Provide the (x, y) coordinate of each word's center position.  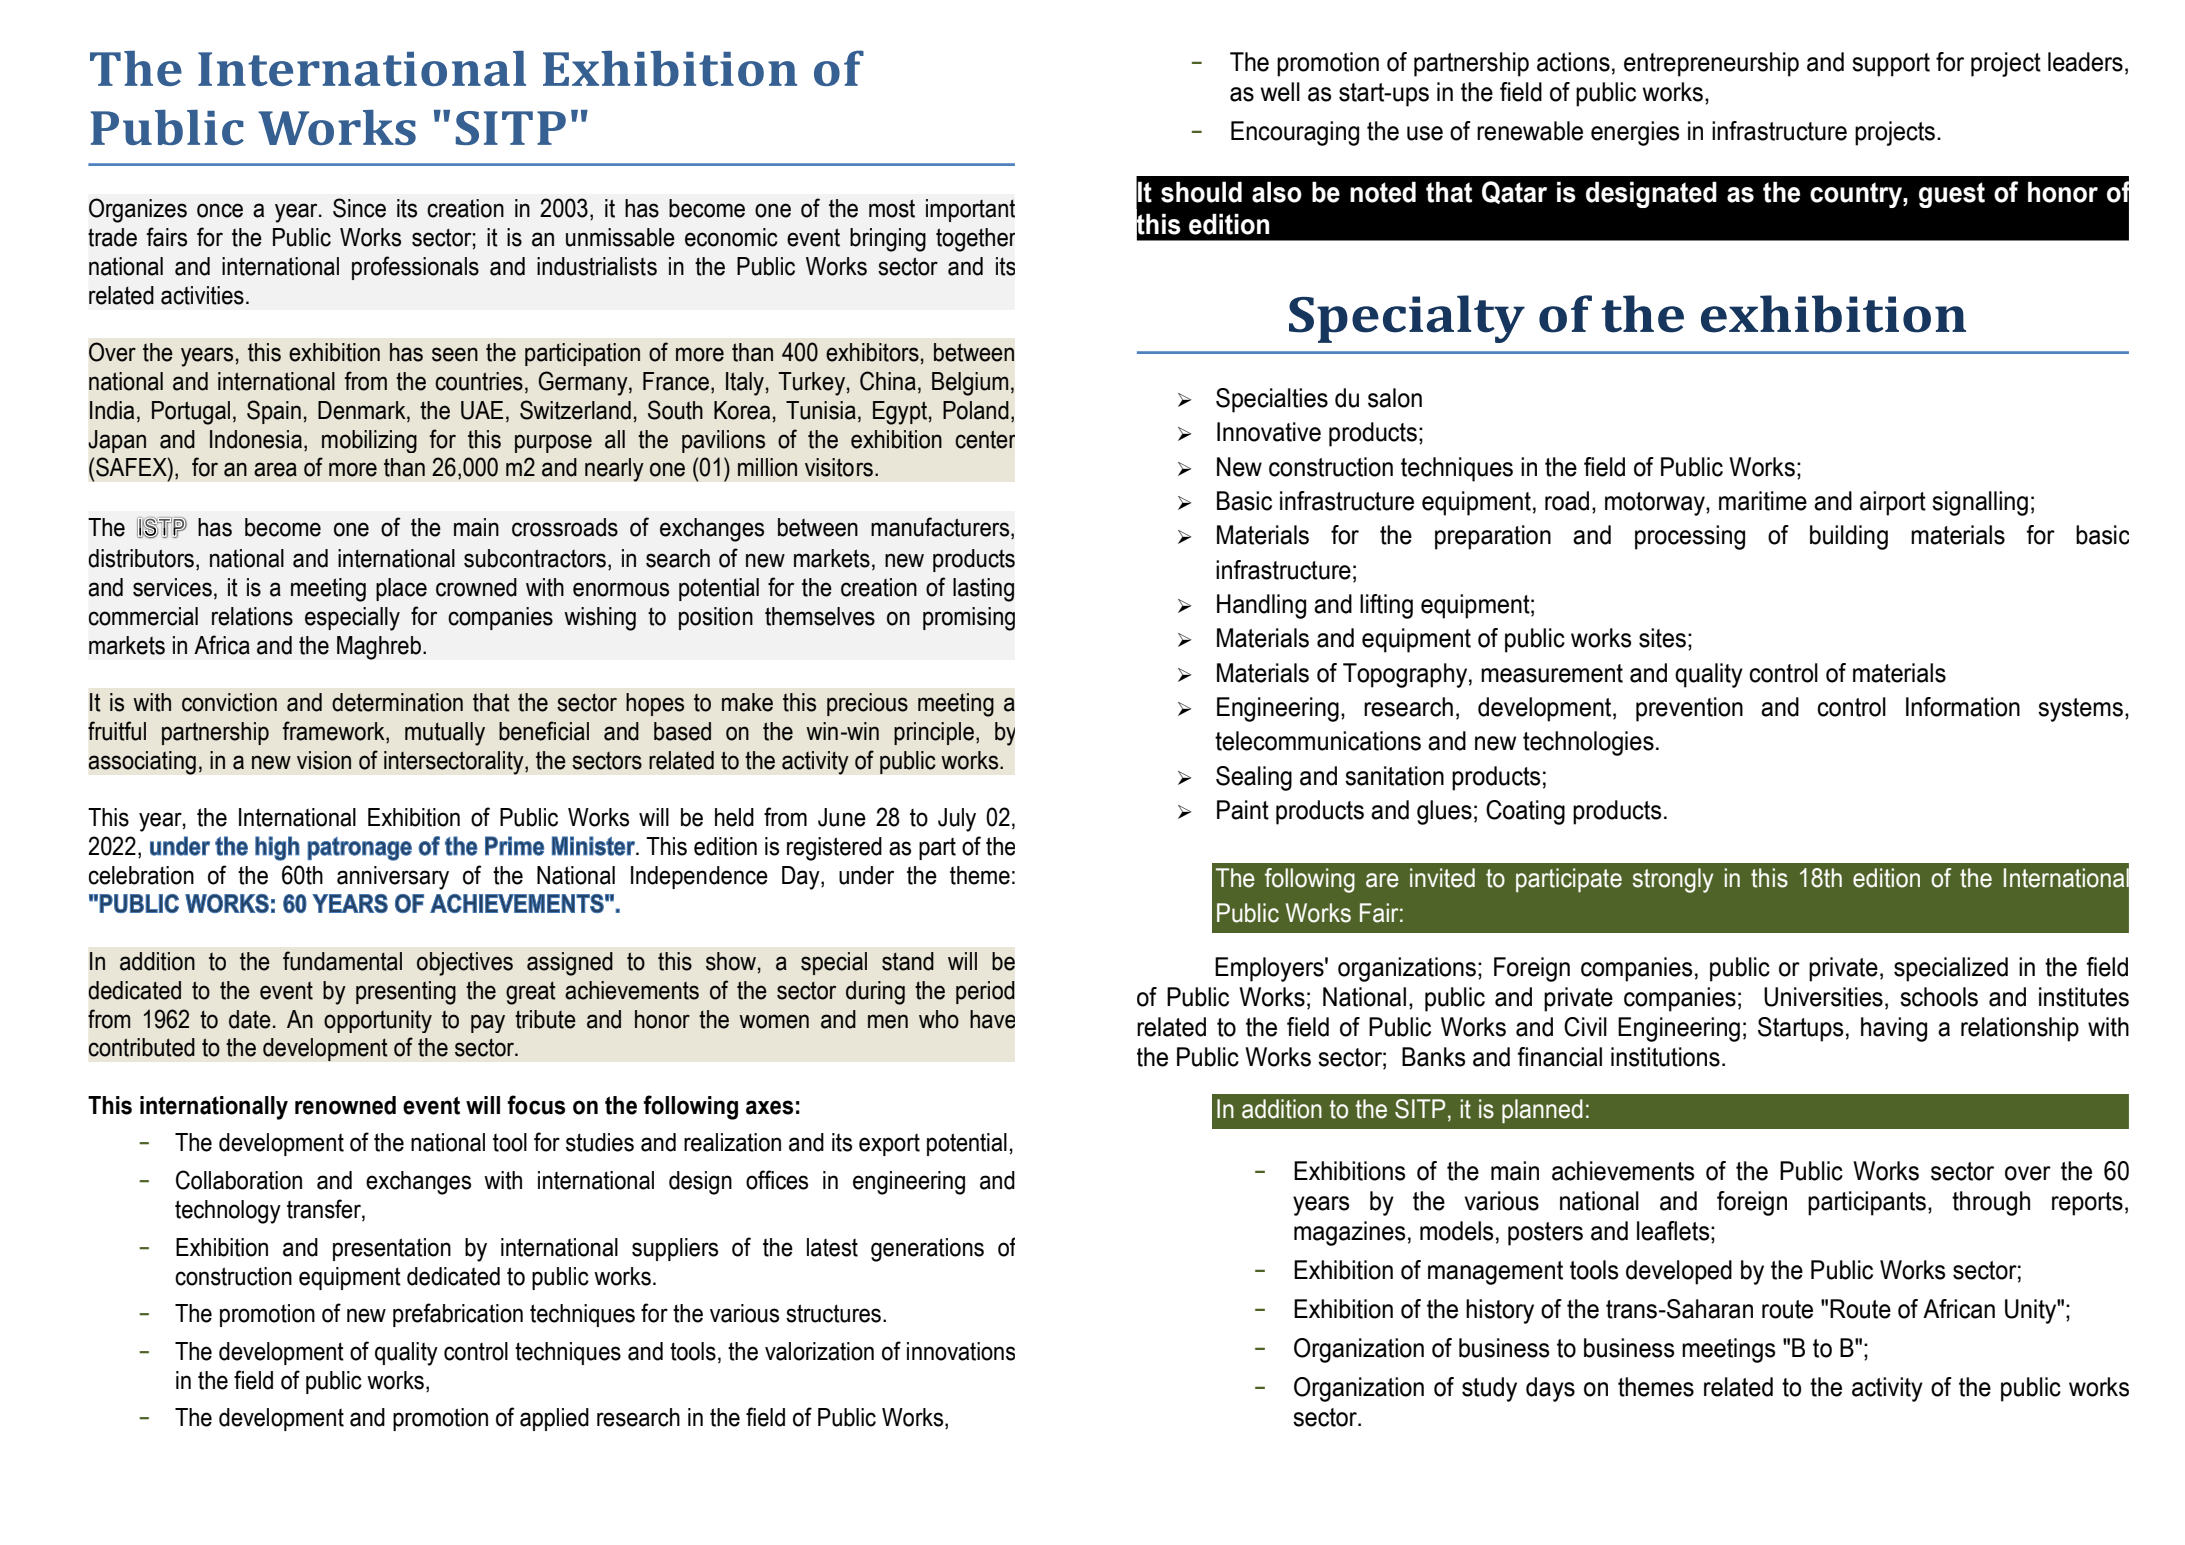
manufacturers (941, 528)
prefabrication (458, 1315)
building (1849, 537)
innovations (961, 1351)
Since (359, 208)
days (1550, 1389)
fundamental (342, 961)
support (1891, 65)
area (275, 469)
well (1280, 92)
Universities (1823, 997)
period (985, 992)
